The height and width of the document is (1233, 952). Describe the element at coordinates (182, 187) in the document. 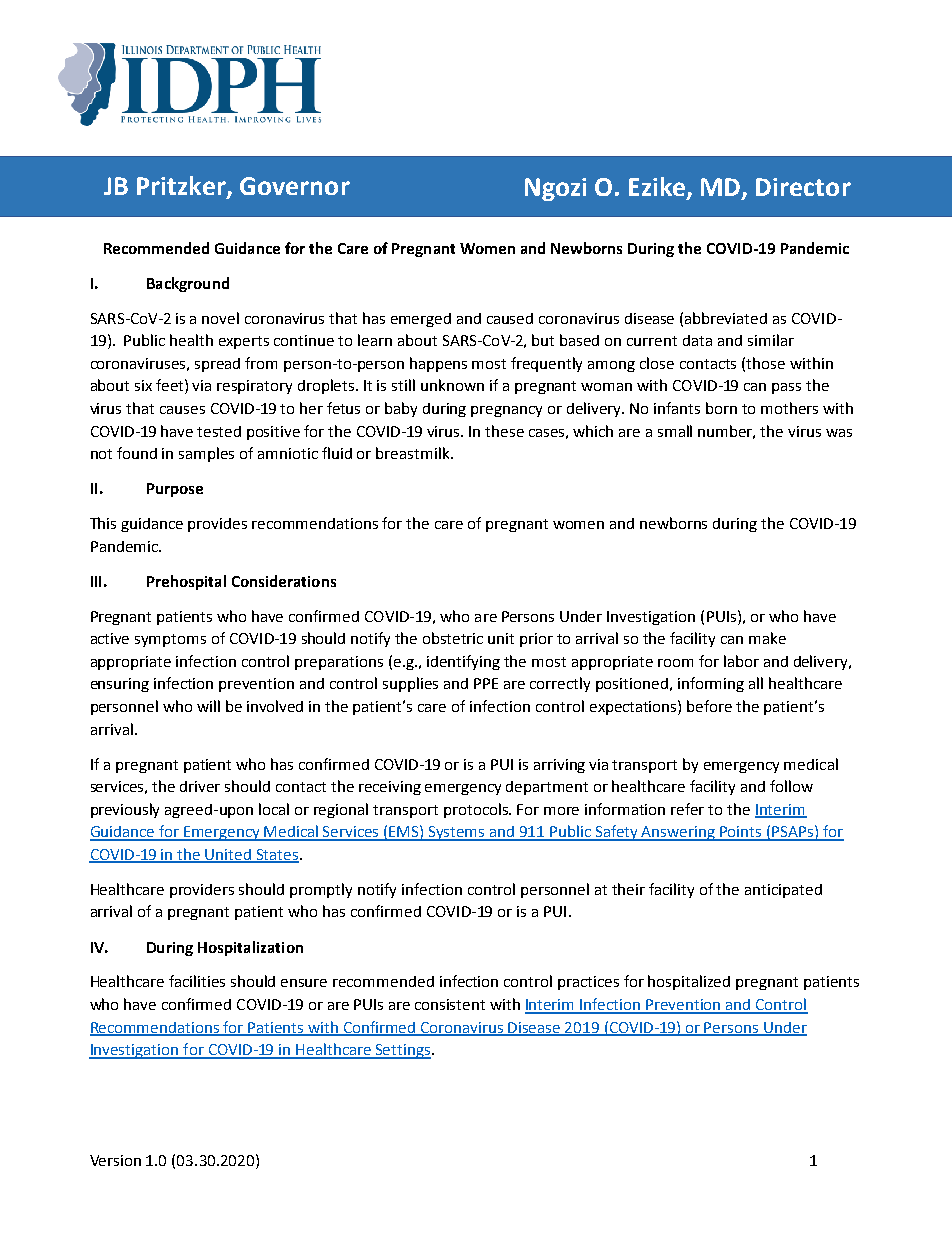

I see `Pritzker` at that location.
